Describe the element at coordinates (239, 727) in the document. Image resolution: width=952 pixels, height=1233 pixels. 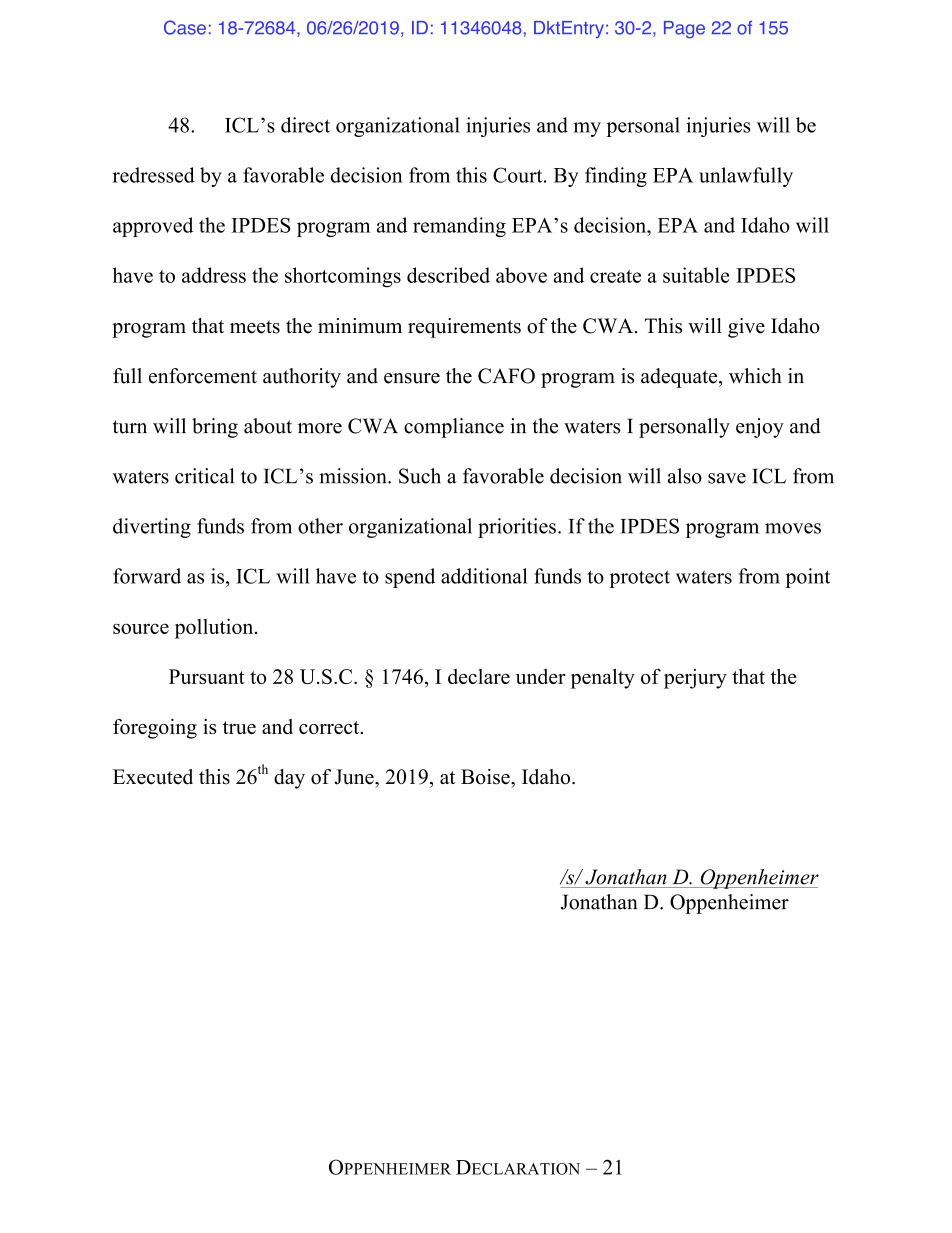
I see `true` at that location.
